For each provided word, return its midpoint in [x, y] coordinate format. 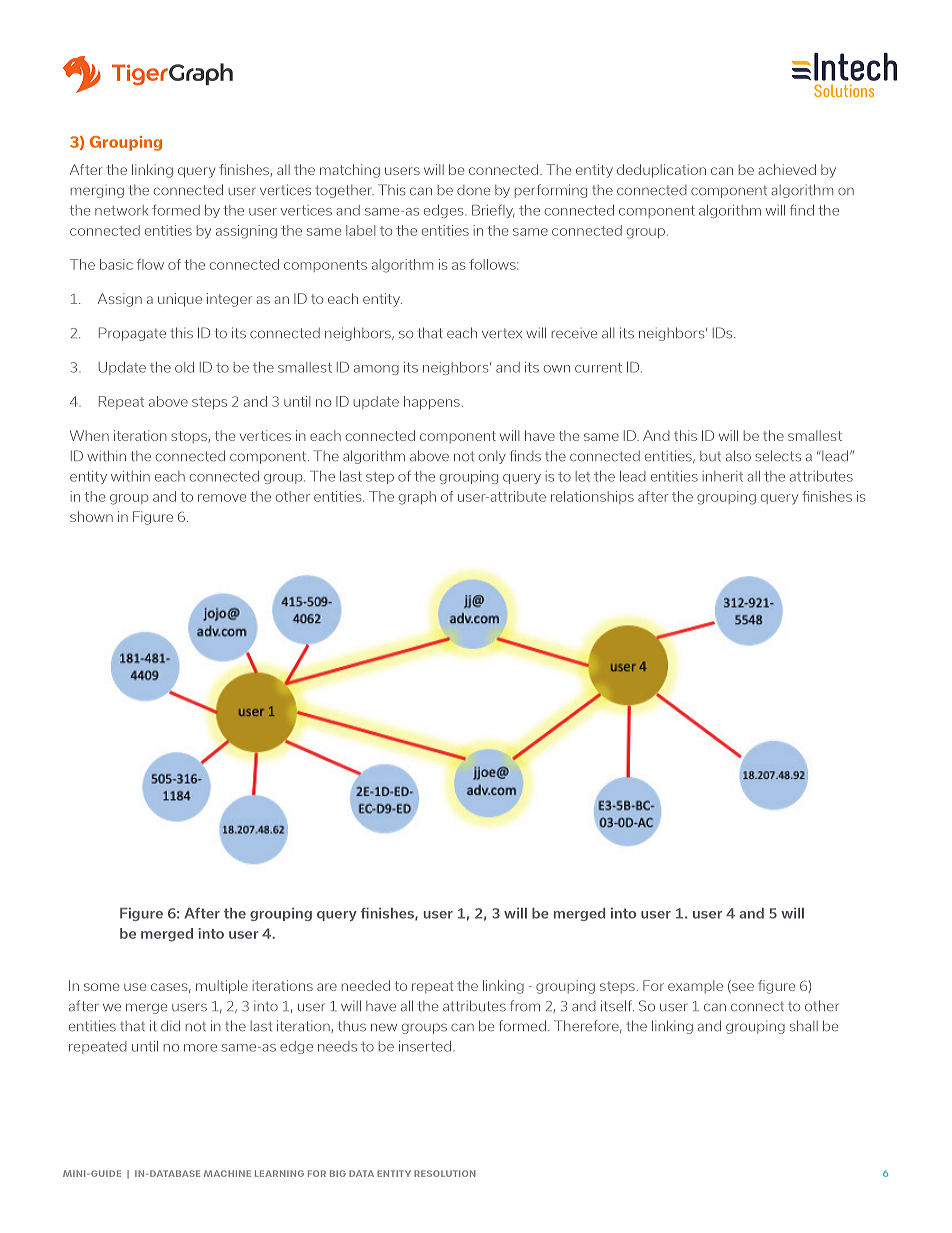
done [473, 190]
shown [91, 516]
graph [417, 498]
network [121, 210]
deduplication [661, 171]
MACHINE [227, 1173]
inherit [723, 476]
